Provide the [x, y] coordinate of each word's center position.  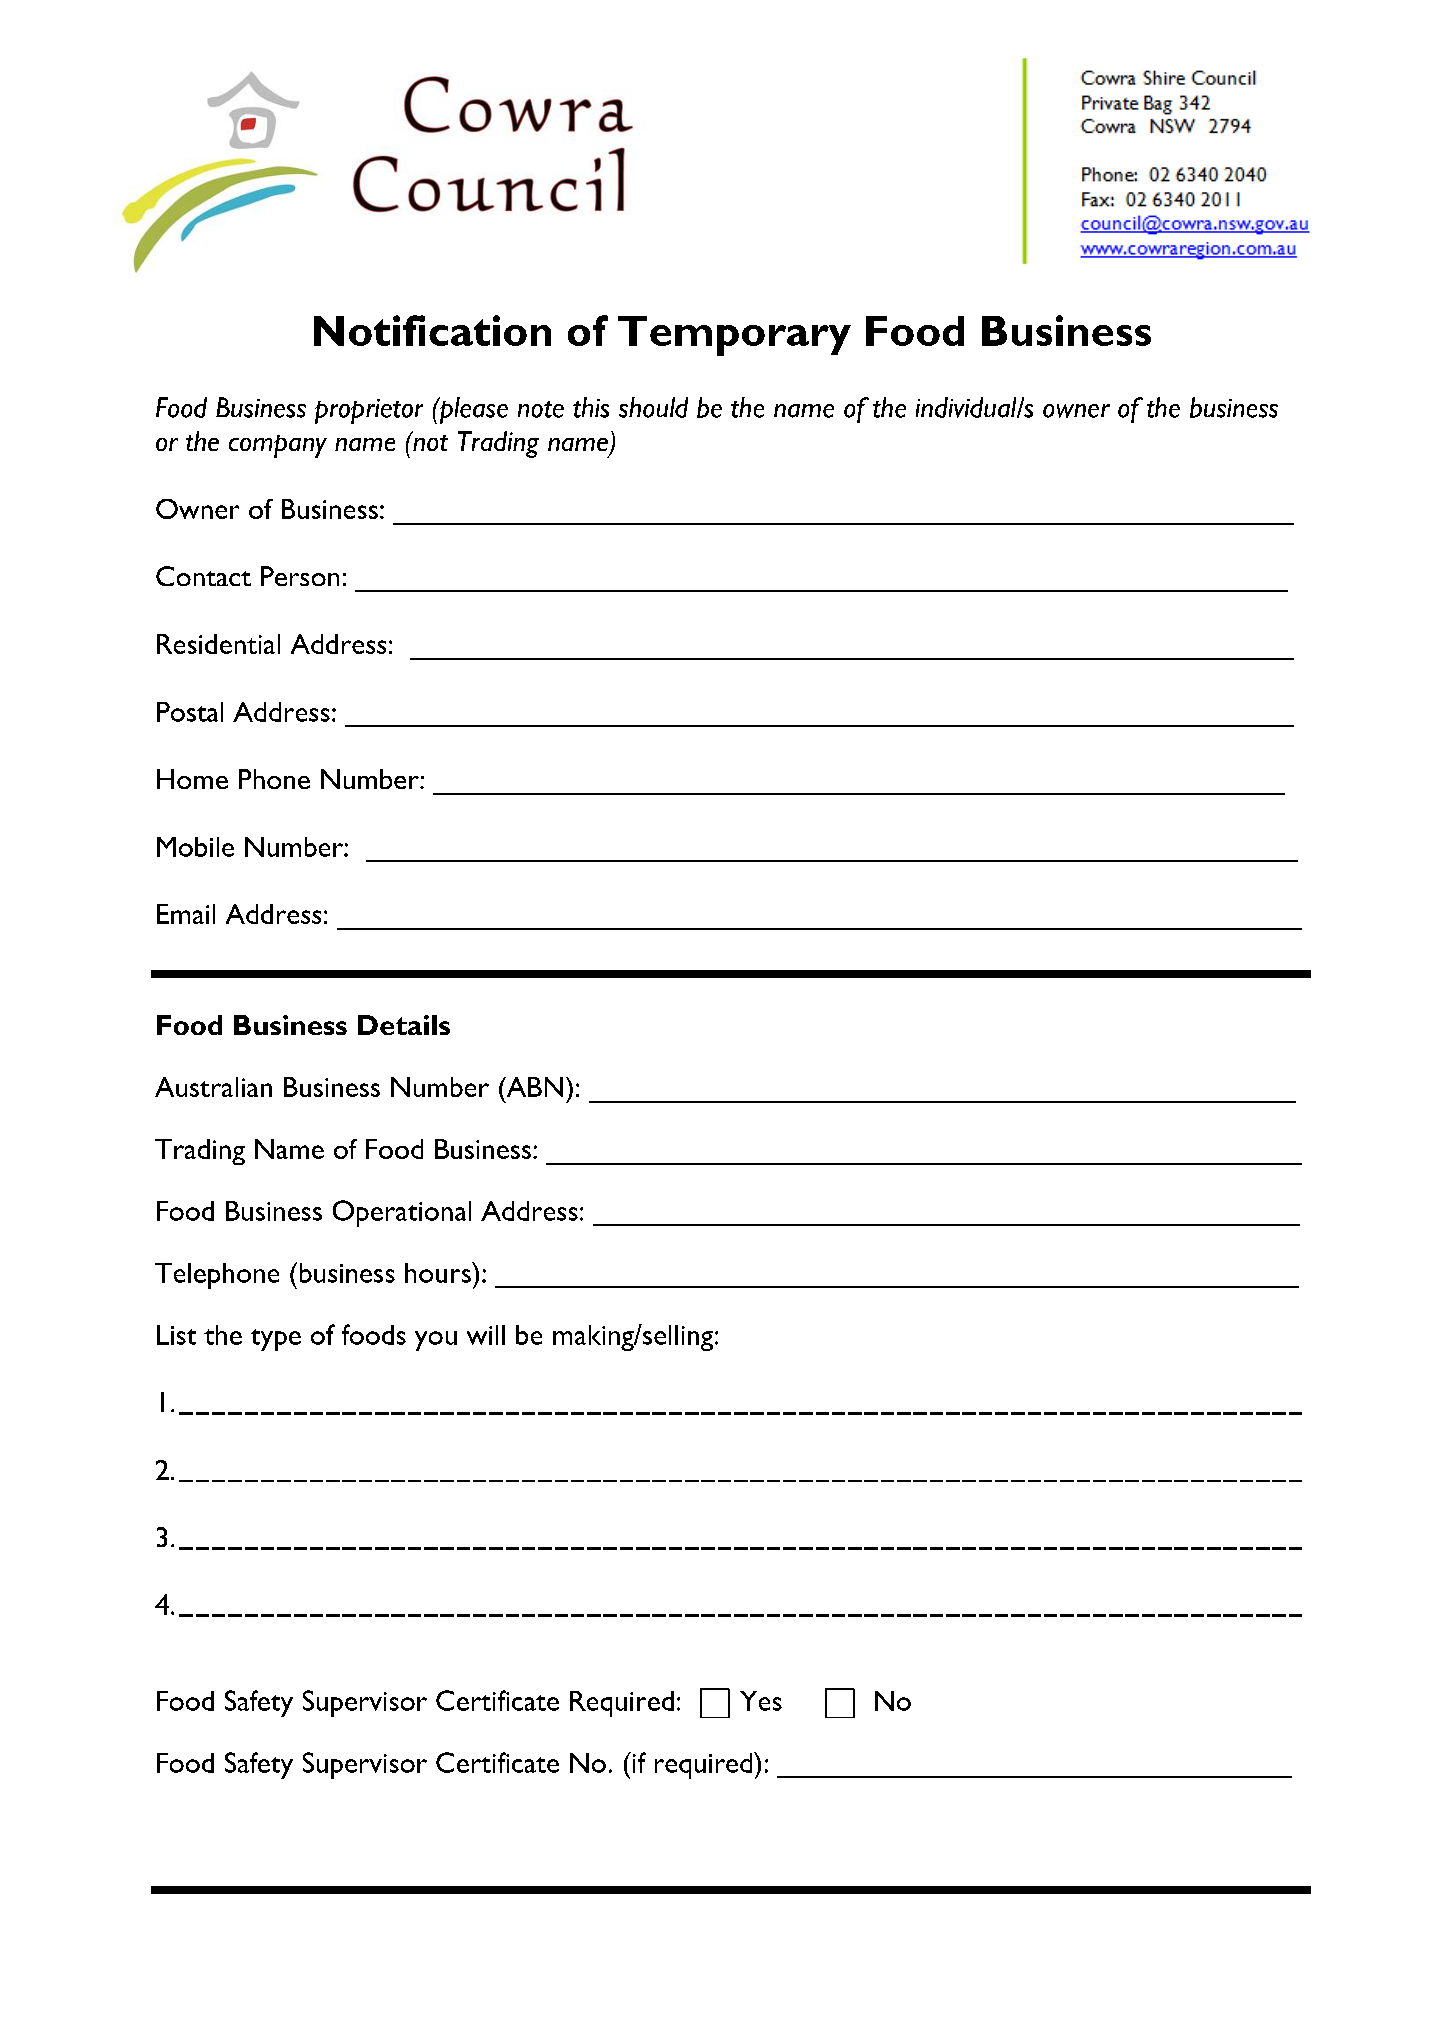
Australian [213, 1087]
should [653, 407]
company [278, 446]
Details [404, 1025]
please [472, 410]
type [276, 1340]
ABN [533, 1087]
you [436, 1341]
